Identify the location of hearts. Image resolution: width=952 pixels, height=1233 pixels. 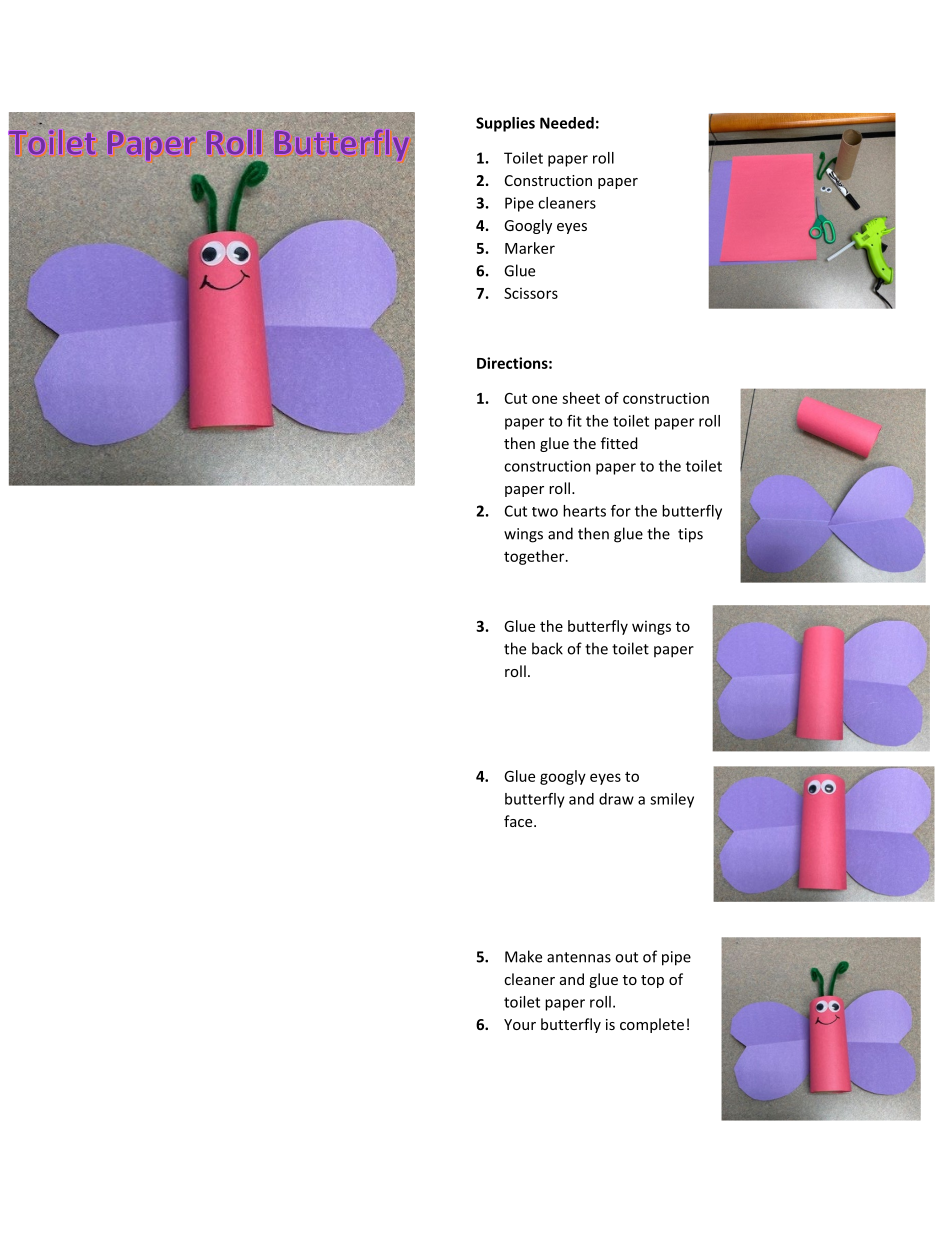
(584, 511).
